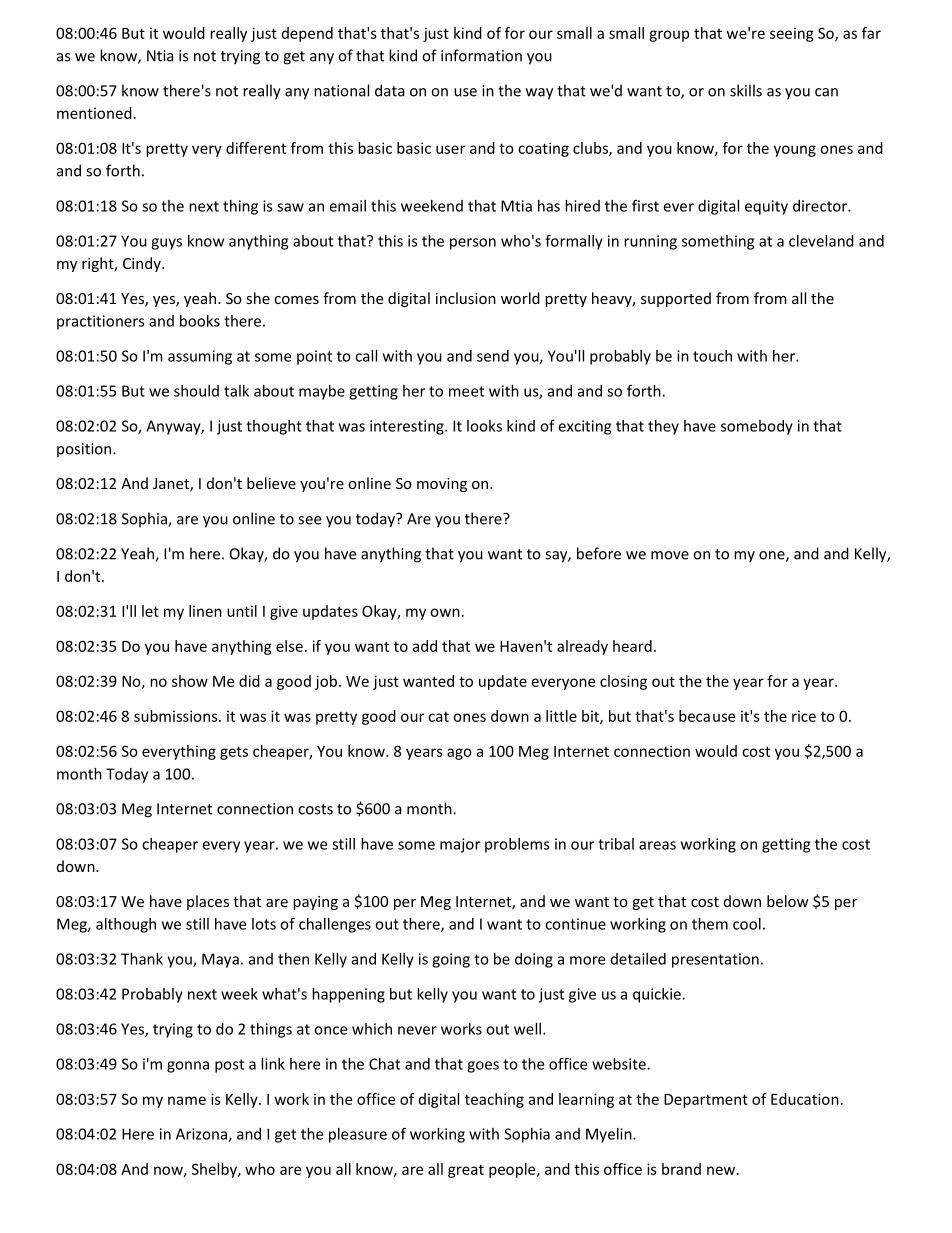 This page has height=1233, width=952. I want to click on linen, so click(205, 611).
